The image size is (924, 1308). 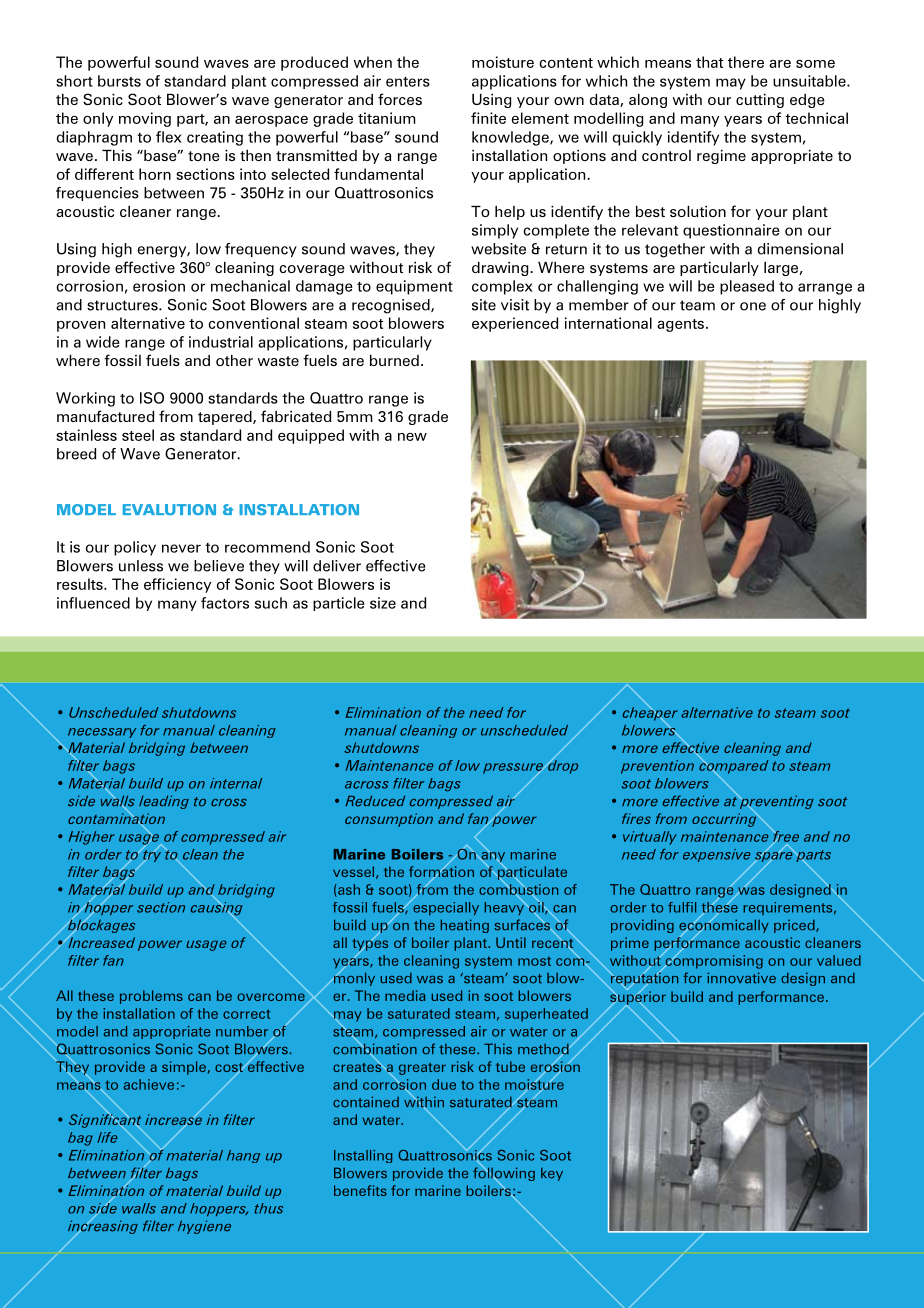 What do you see at coordinates (552, 1174) in the image?
I see `key` at bounding box center [552, 1174].
